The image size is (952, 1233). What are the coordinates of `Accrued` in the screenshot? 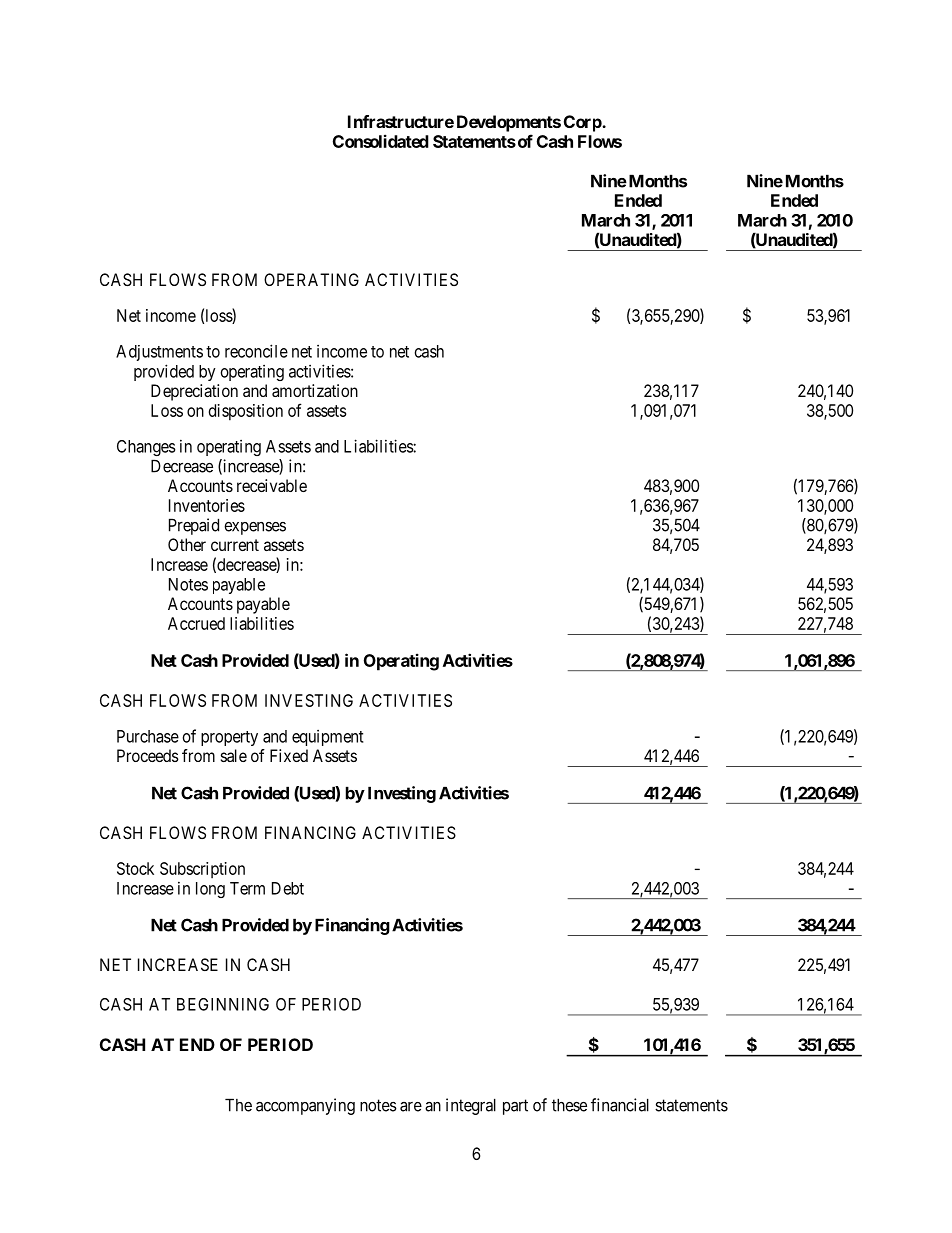 It's located at (196, 623).
